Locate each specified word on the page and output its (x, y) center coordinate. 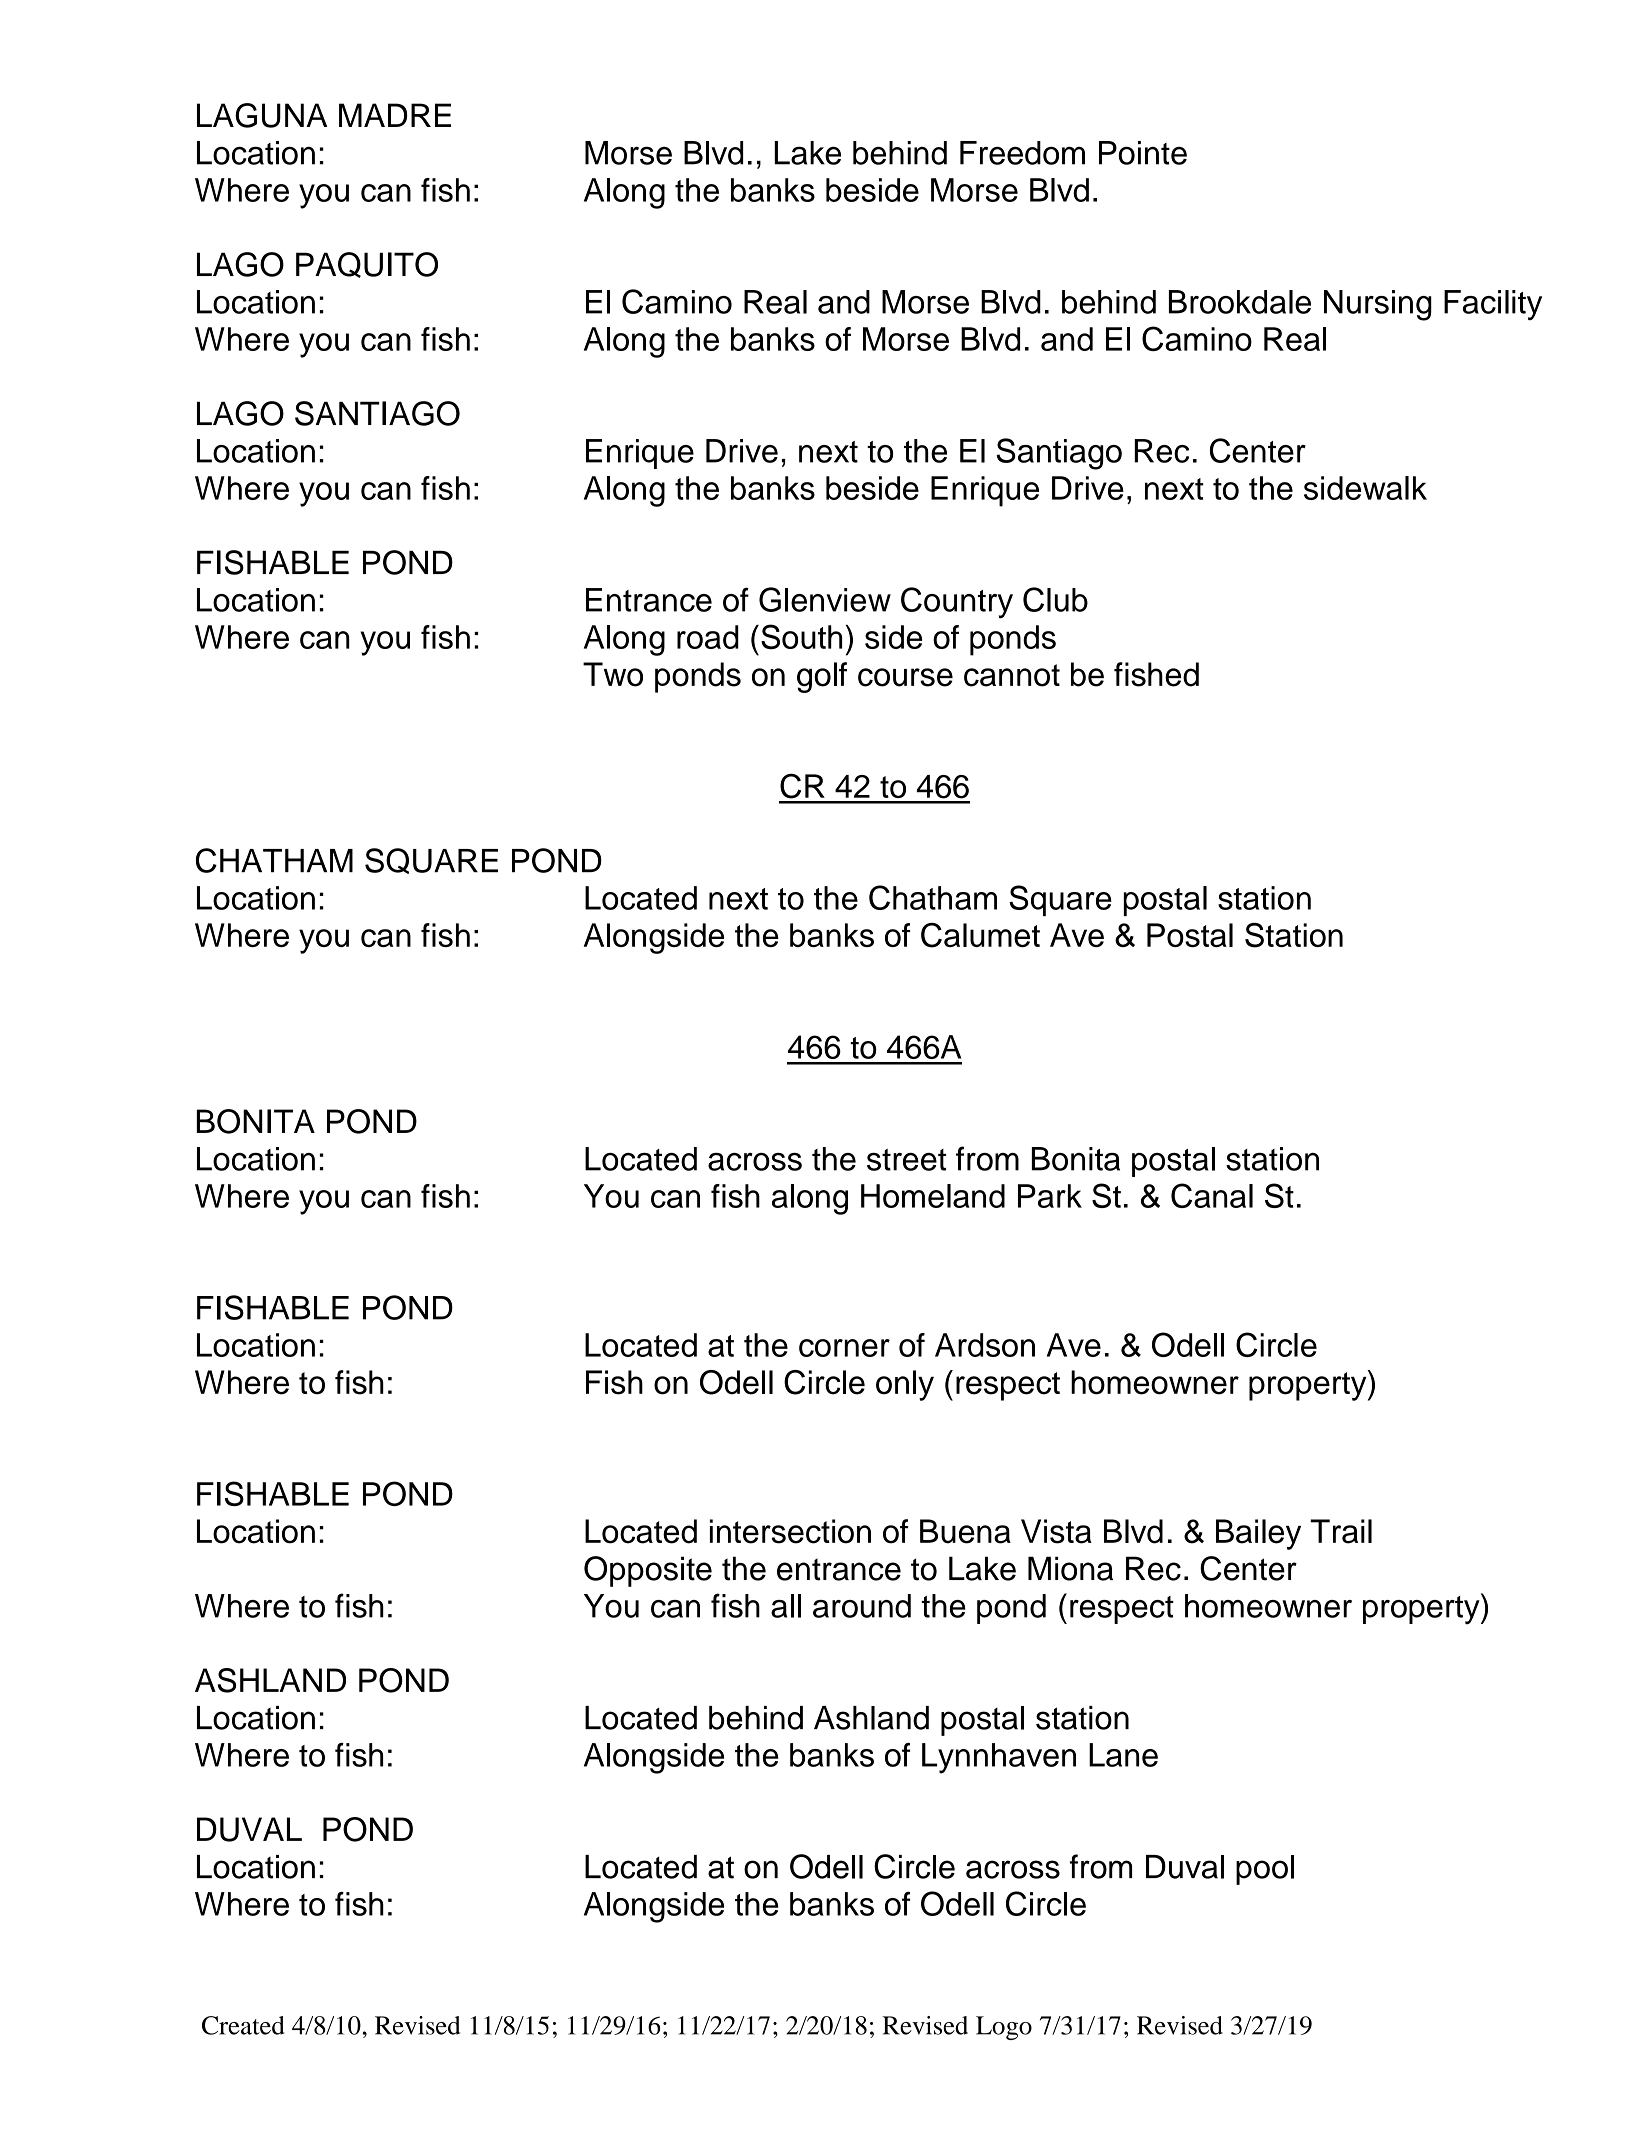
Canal (1212, 1195)
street (906, 1160)
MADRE (395, 115)
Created (243, 2025)
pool (1265, 1870)
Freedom (1022, 153)
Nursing (1378, 305)
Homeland (933, 1196)
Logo (1004, 2028)
